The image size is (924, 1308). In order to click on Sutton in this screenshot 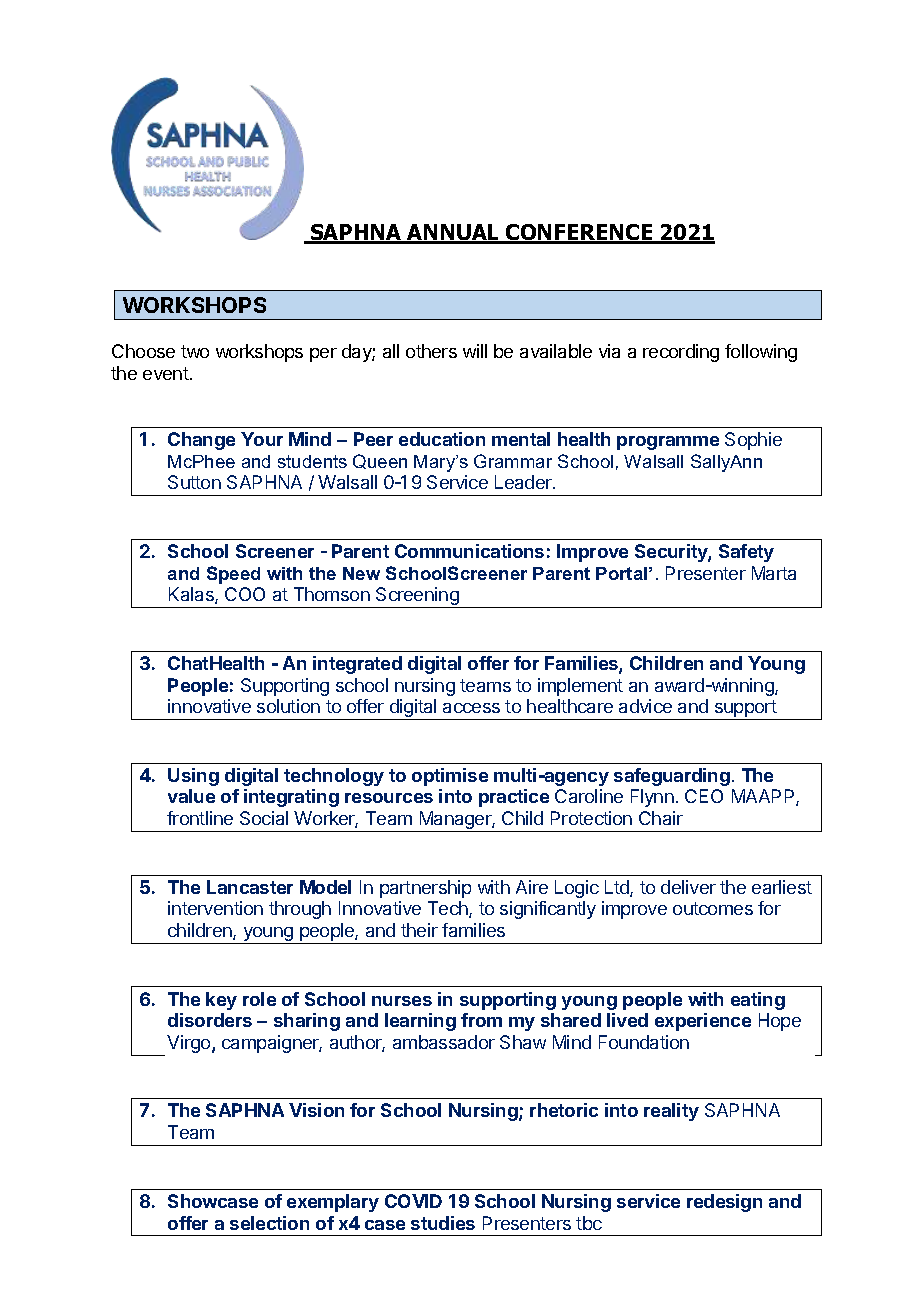, I will do `click(194, 482)`.
